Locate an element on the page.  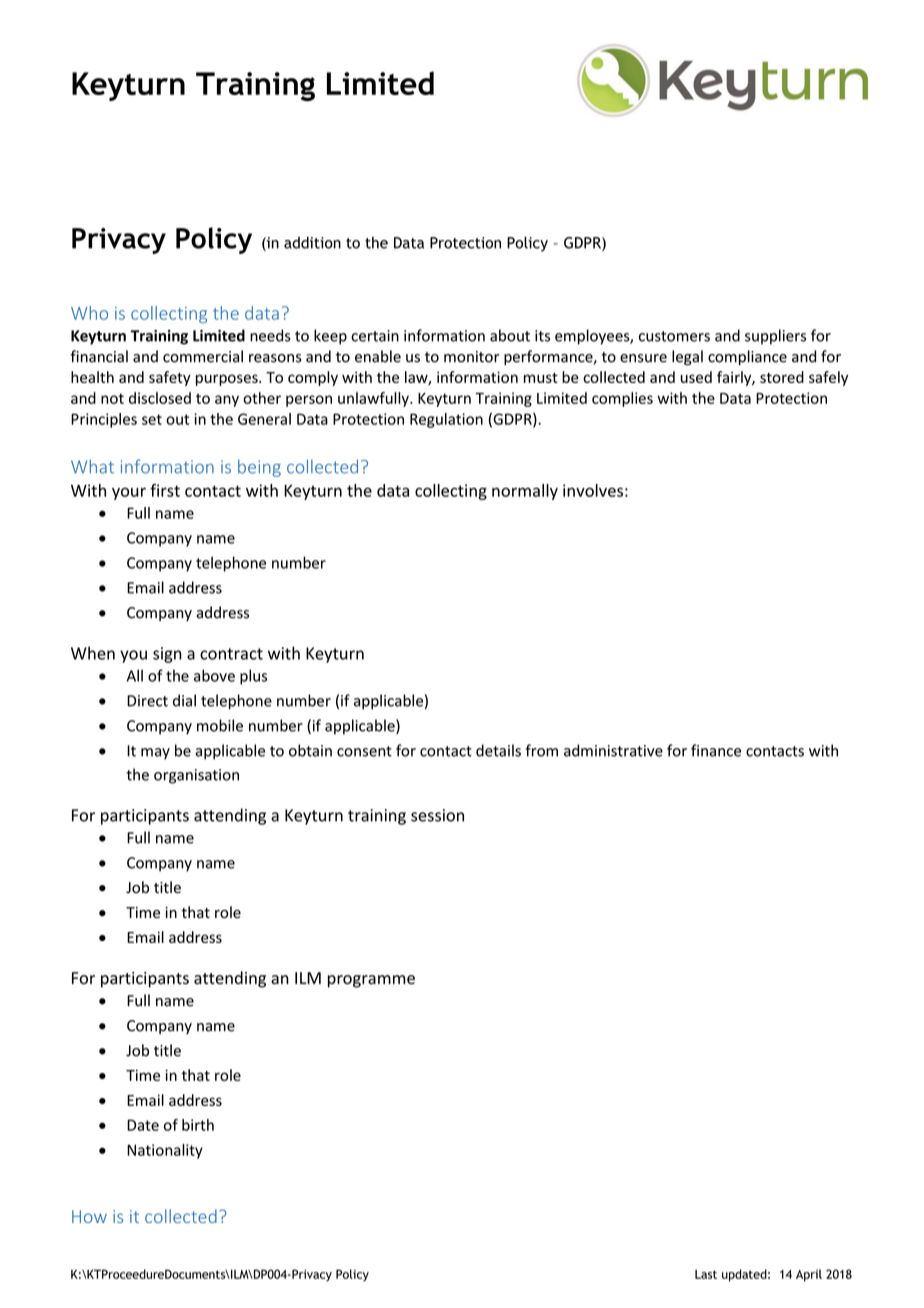
finance is located at coordinates (716, 750).
